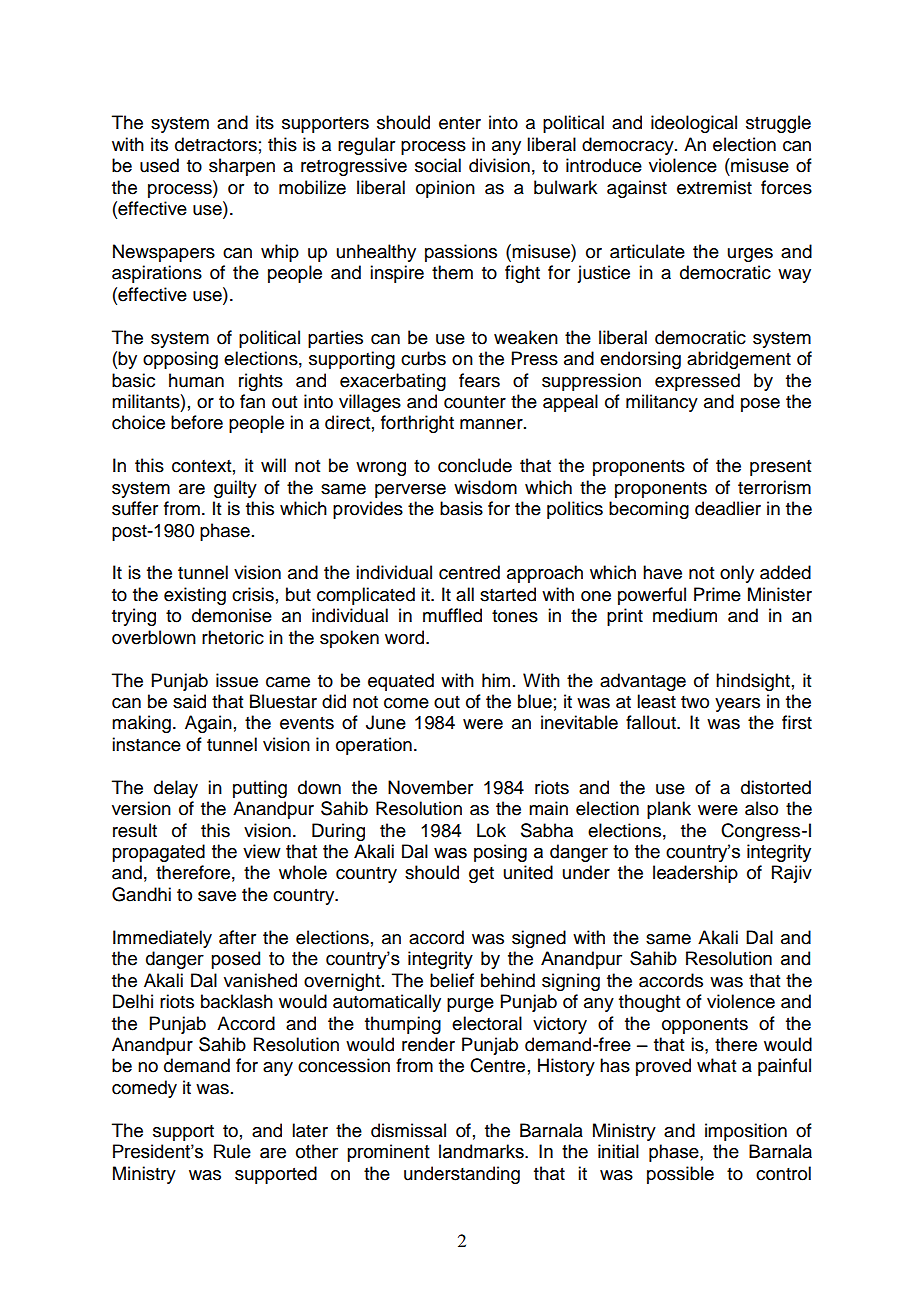  Describe the element at coordinates (452, 615) in the screenshot. I see `muffled` at that location.
